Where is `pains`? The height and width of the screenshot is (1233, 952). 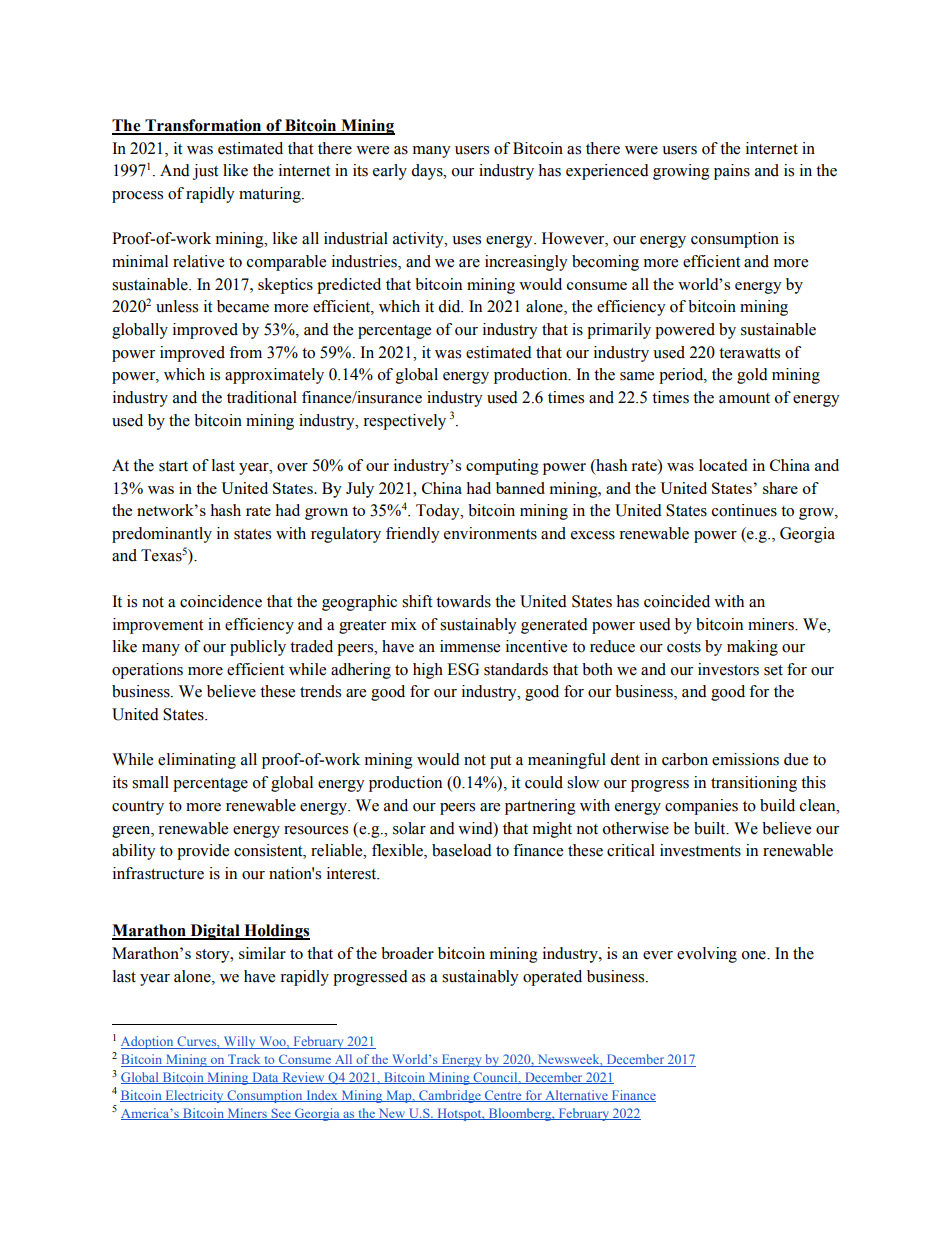 pains is located at coordinates (732, 172).
